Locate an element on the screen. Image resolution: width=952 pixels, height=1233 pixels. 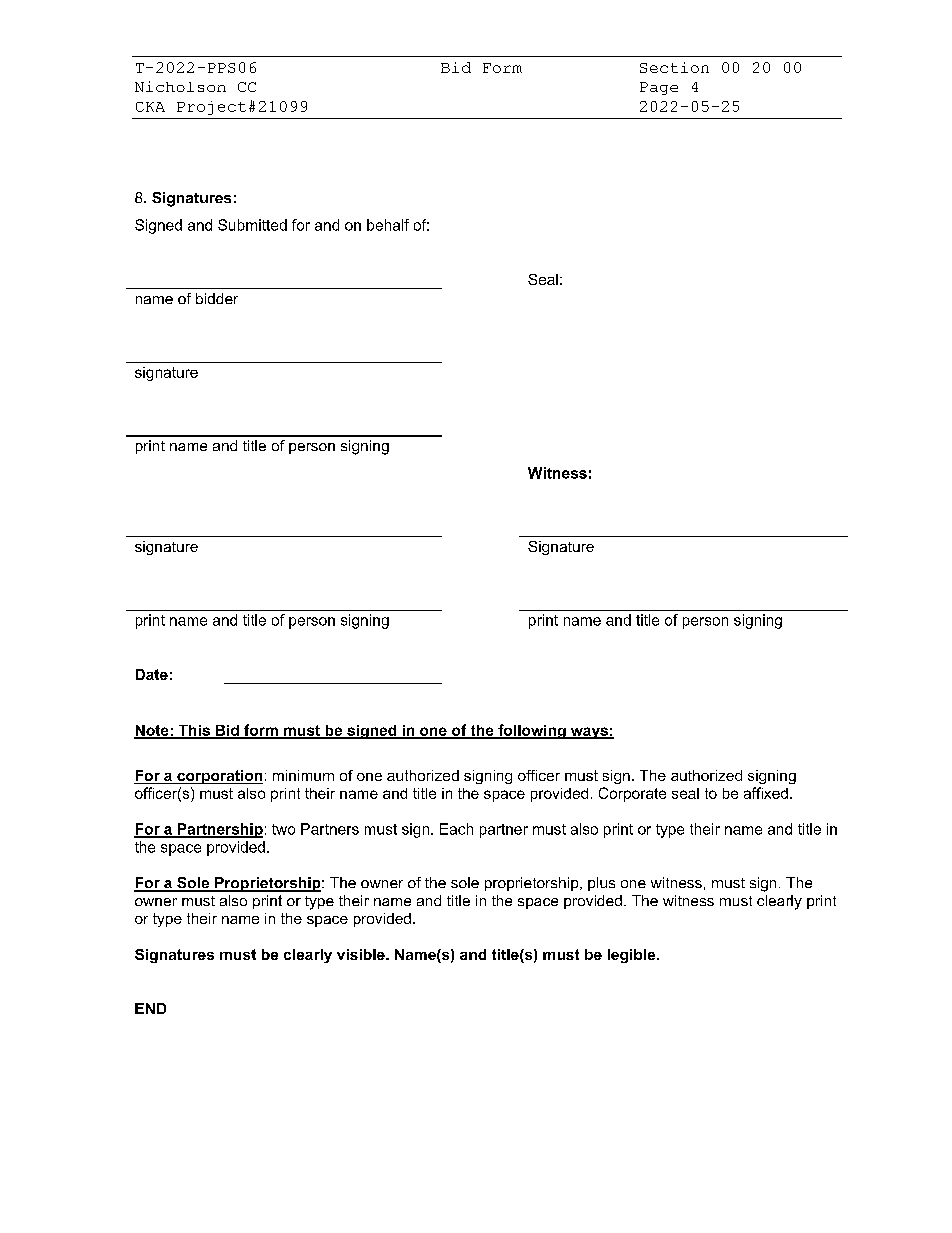
visible is located at coordinates (362, 954).
